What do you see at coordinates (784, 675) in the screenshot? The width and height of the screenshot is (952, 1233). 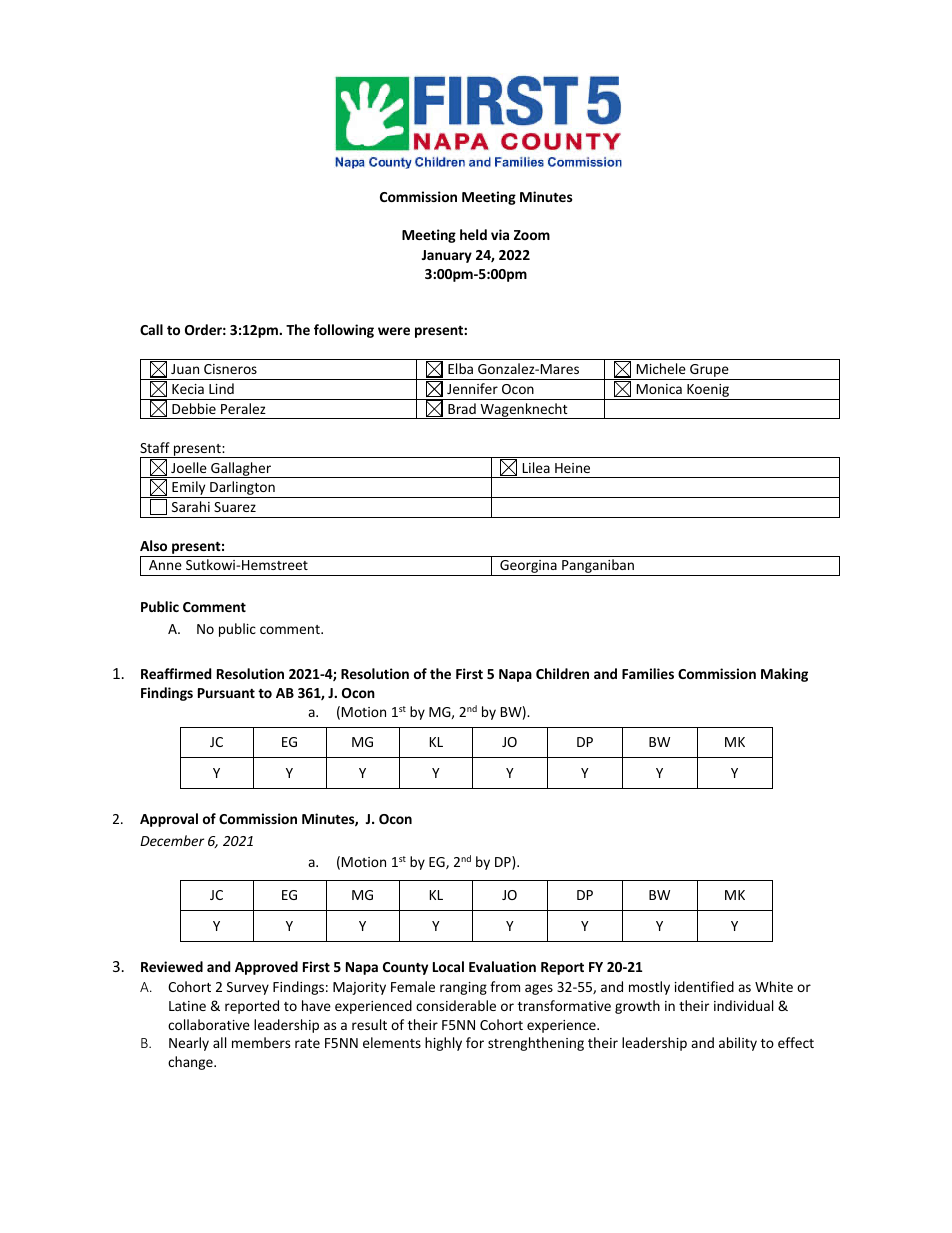 I see `Making` at bounding box center [784, 675].
